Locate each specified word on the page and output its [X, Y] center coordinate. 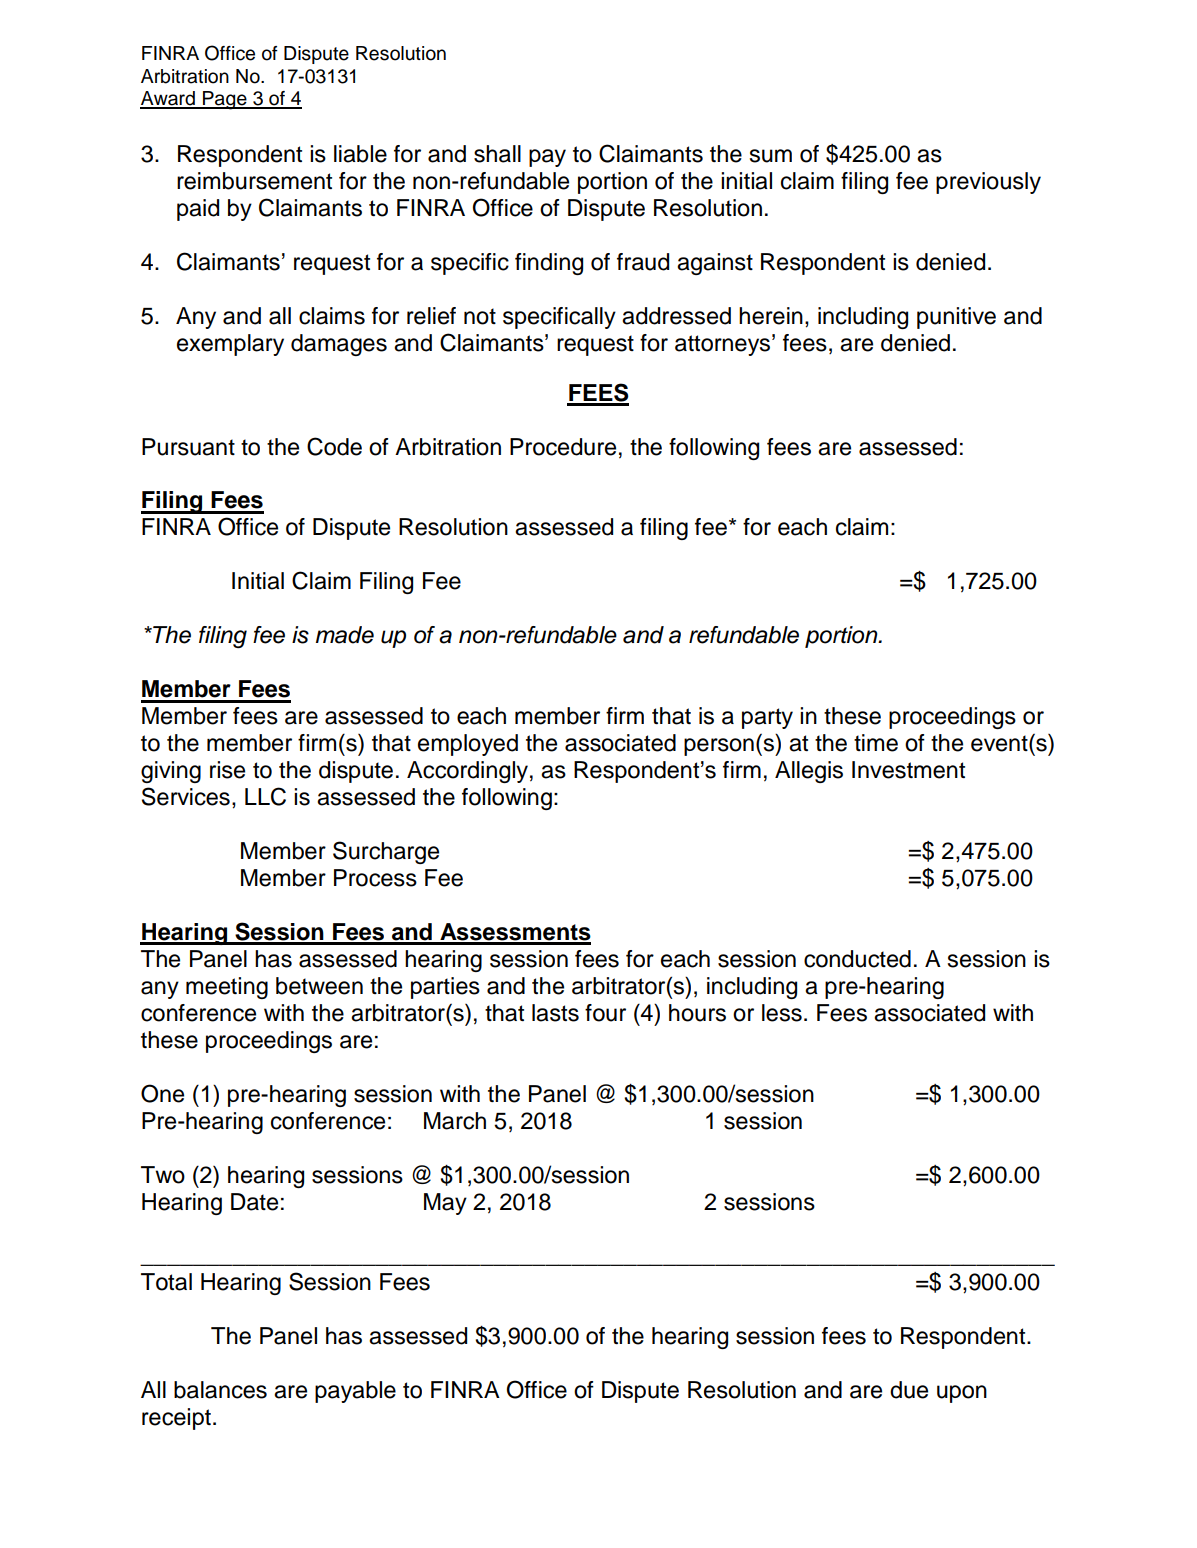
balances [220, 1390]
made [345, 635]
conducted [857, 959]
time [876, 743]
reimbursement [254, 181]
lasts [555, 1013]
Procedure [563, 447]
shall [497, 154]
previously [988, 183]
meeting [227, 988]
